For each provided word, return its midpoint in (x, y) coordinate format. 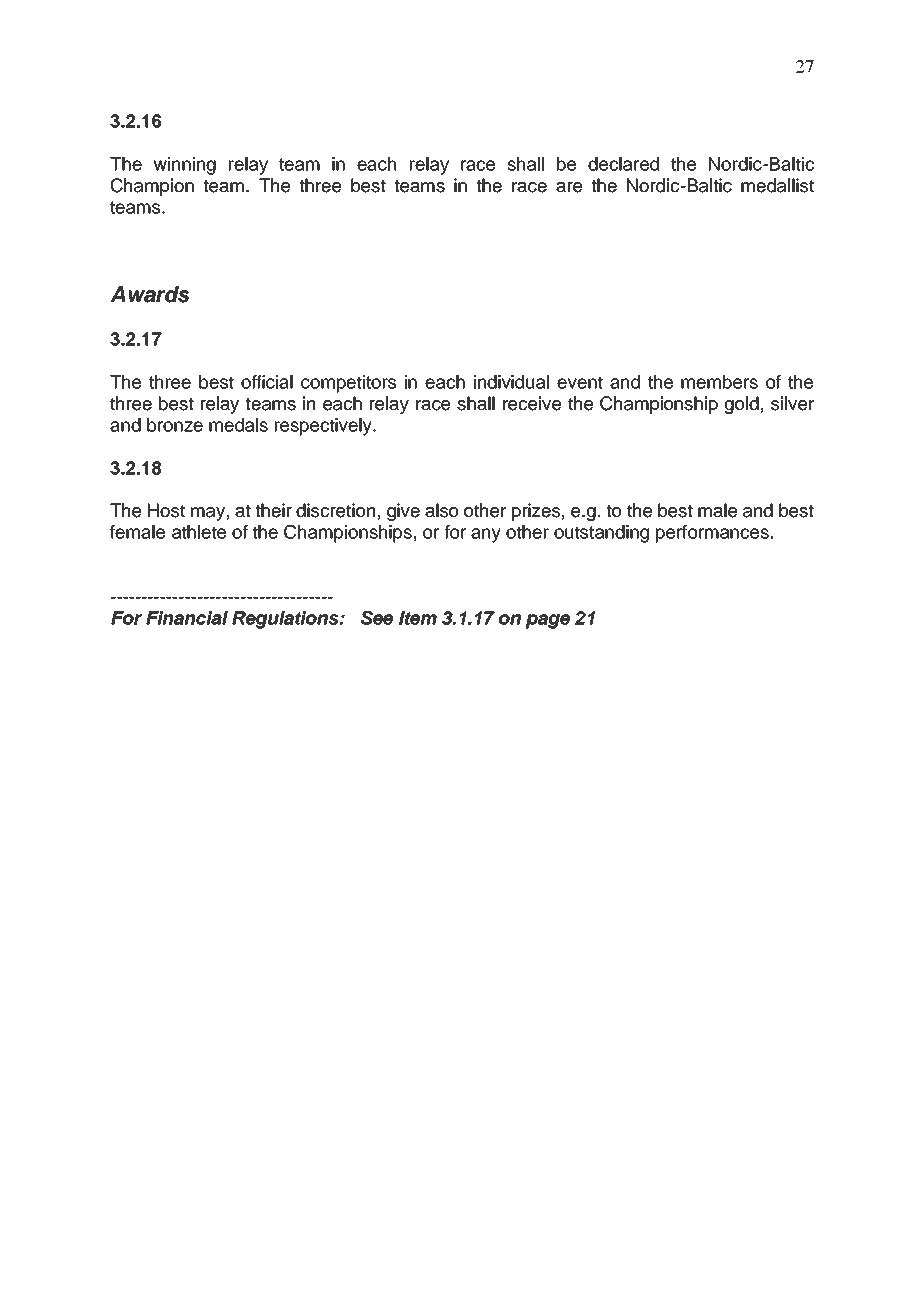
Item (418, 618)
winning (185, 166)
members (719, 382)
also (441, 510)
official (267, 382)
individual (511, 382)
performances (712, 534)
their (274, 510)
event (580, 382)
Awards (149, 294)
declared (623, 164)
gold (741, 405)
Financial (187, 618)
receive (532, 403)
